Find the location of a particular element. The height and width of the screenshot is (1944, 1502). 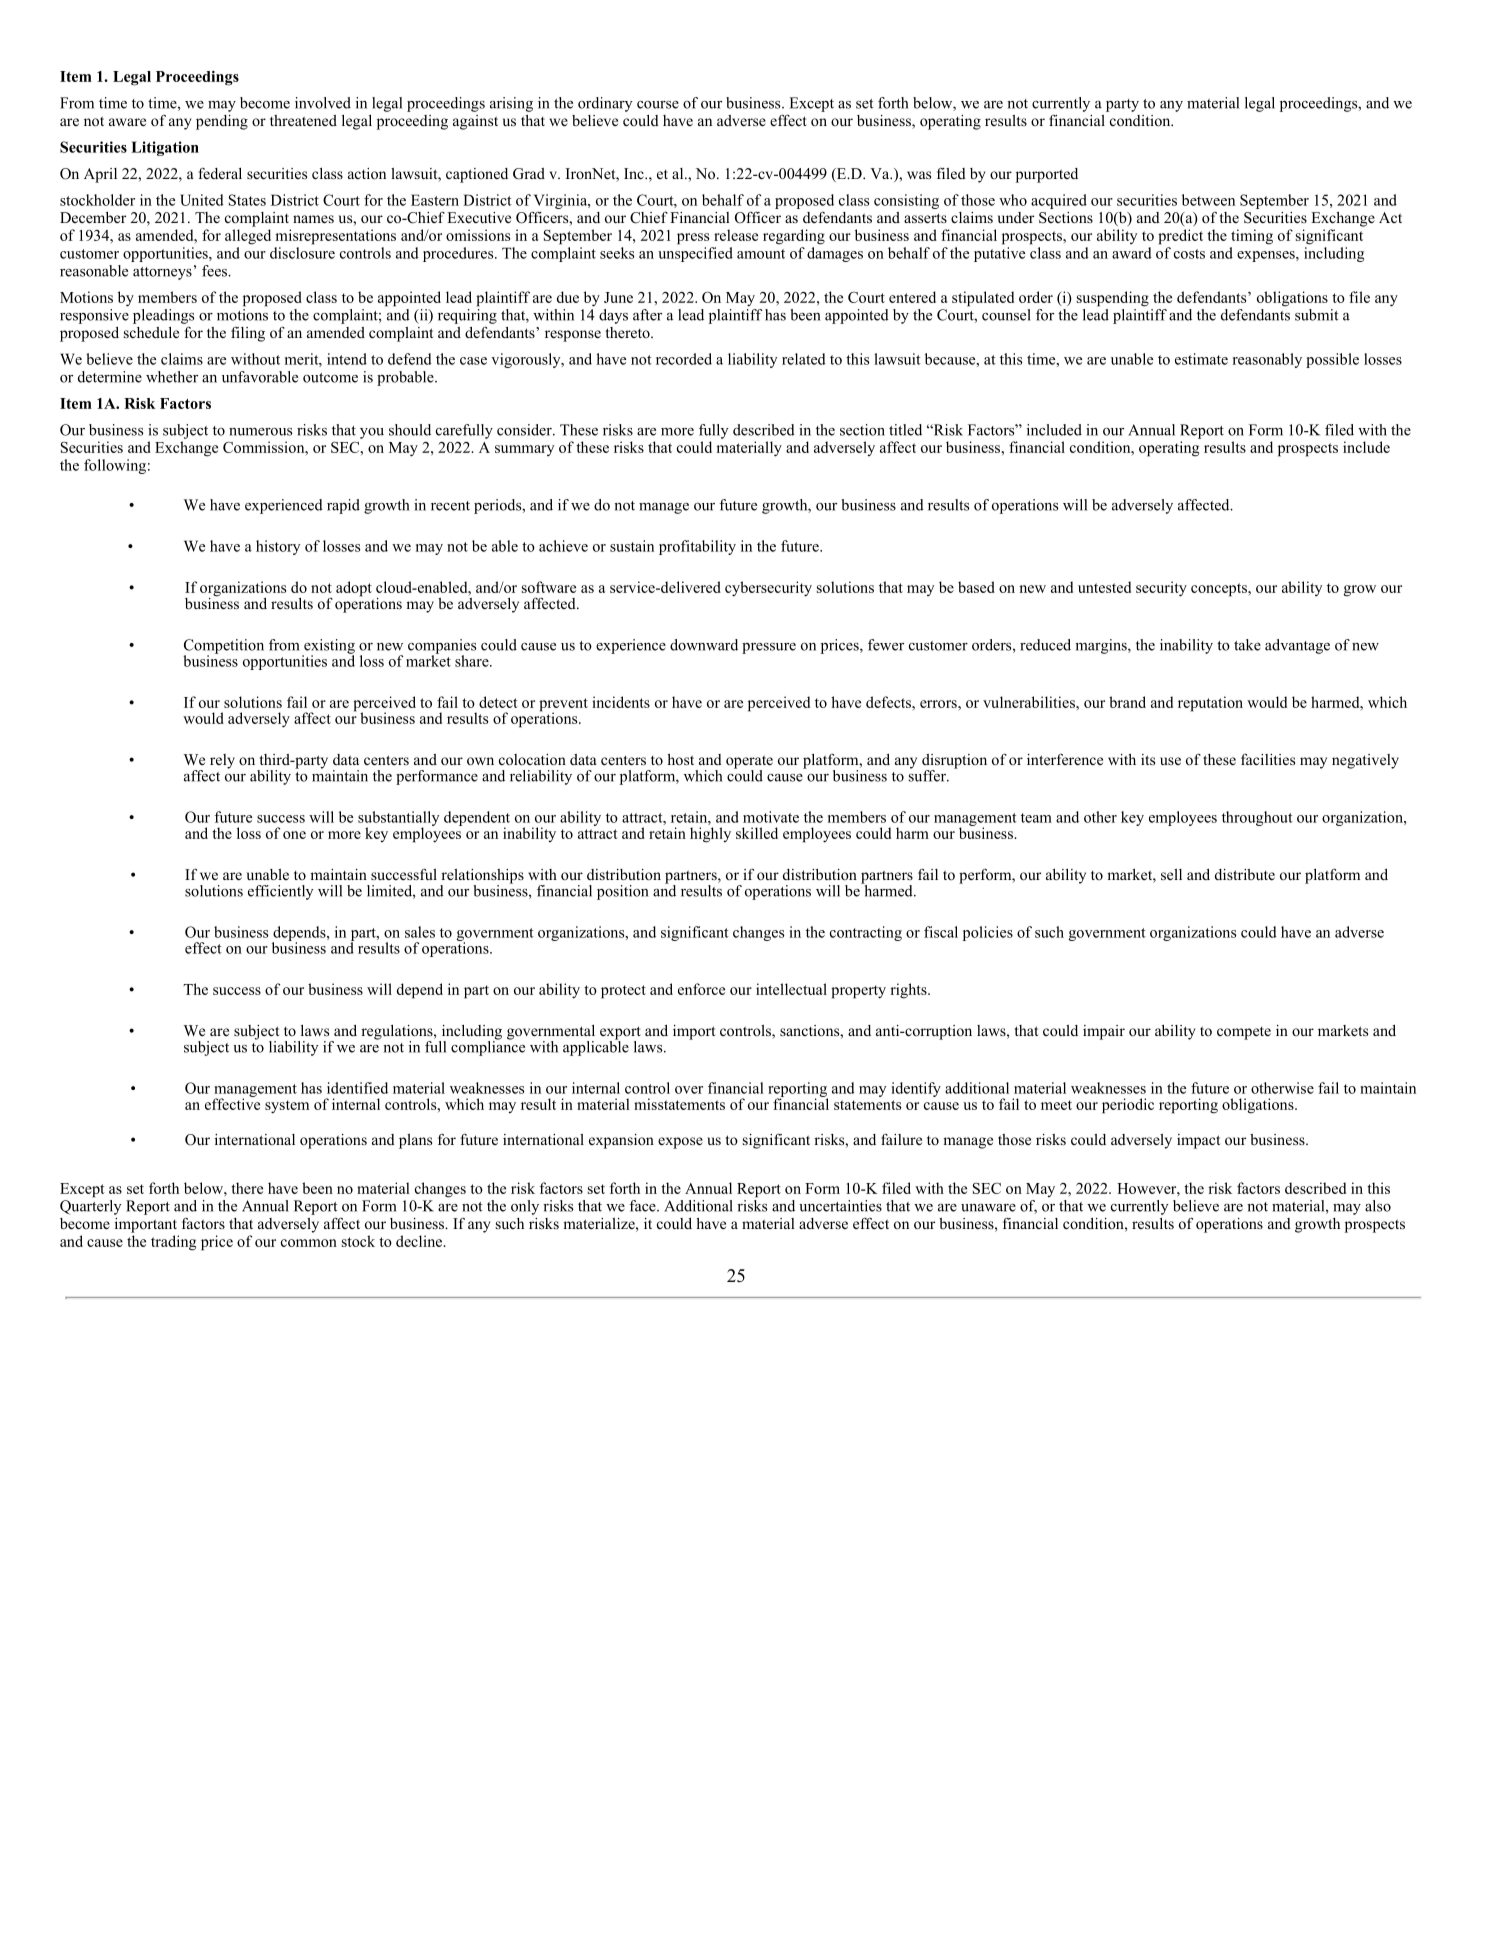

between is located at coordinates (1208, 200).
